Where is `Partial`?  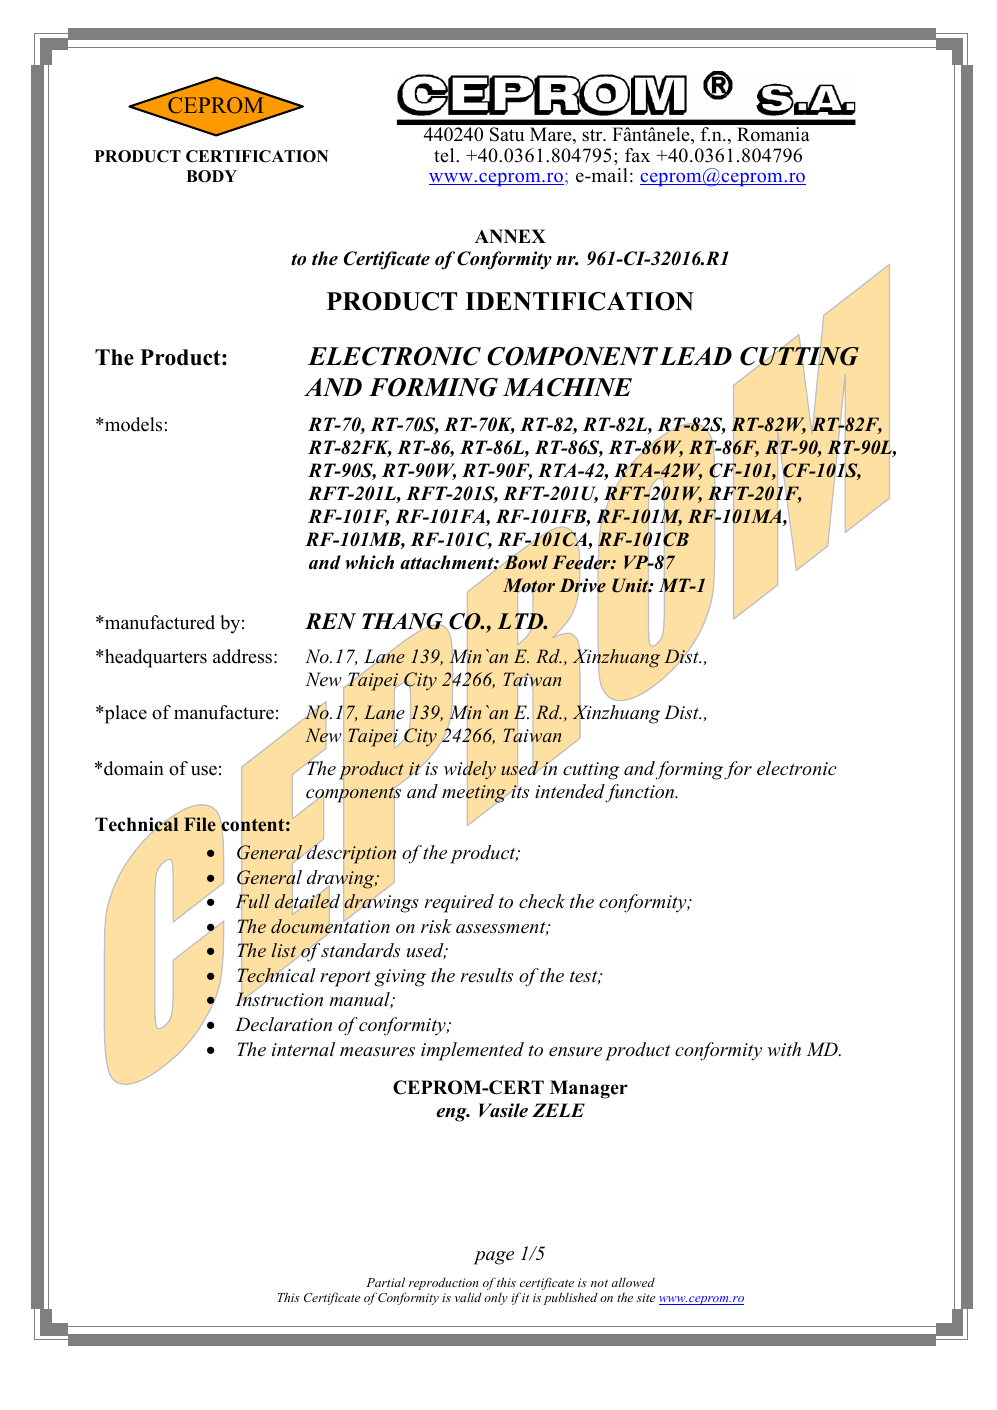
Partial is located at coordinates (385, 1282).
